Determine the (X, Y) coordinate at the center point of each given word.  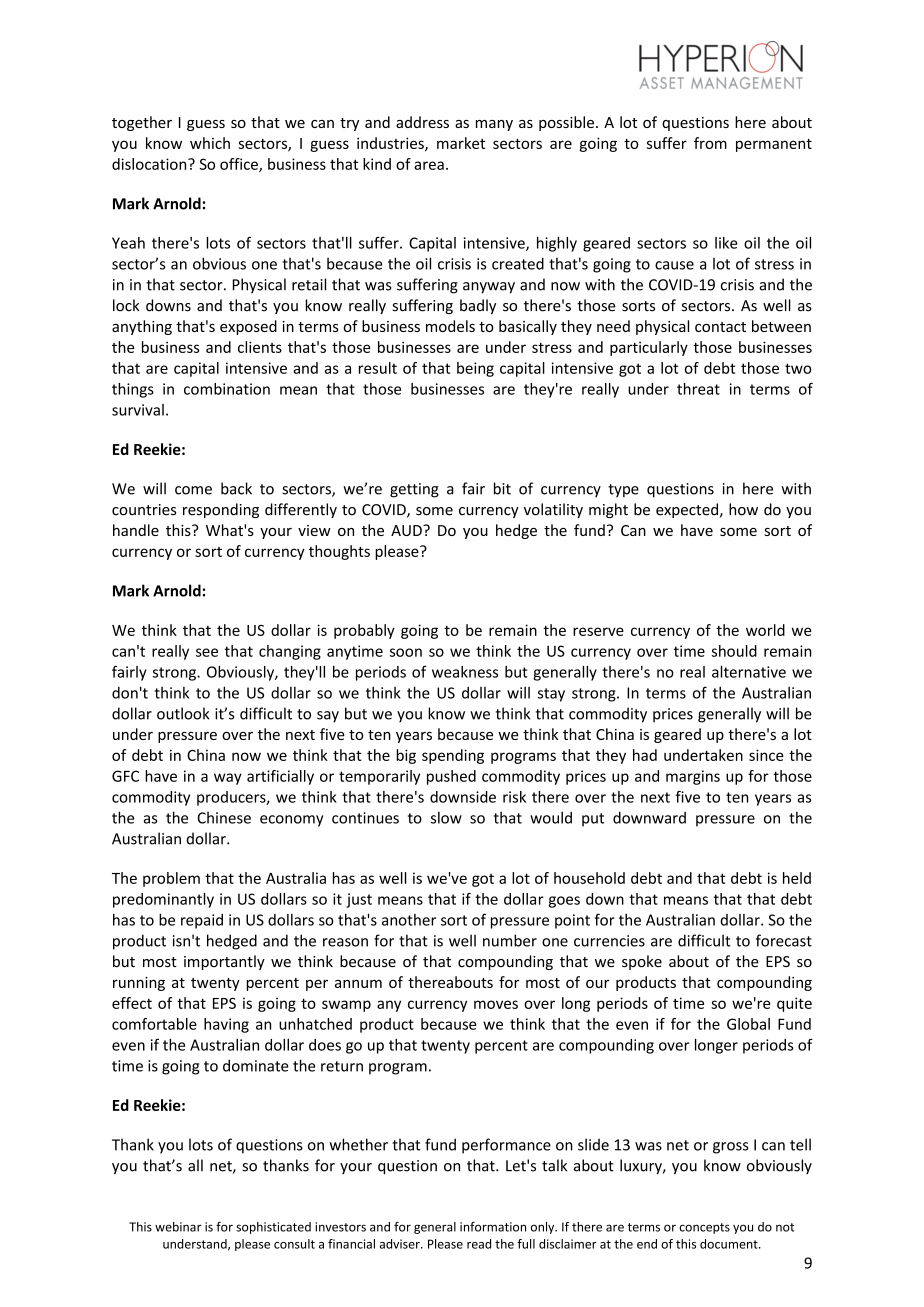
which (210, 143)
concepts (704, 1228)
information (493, 1227)
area (429, 165)
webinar (178, 1227)
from (710, 143)
